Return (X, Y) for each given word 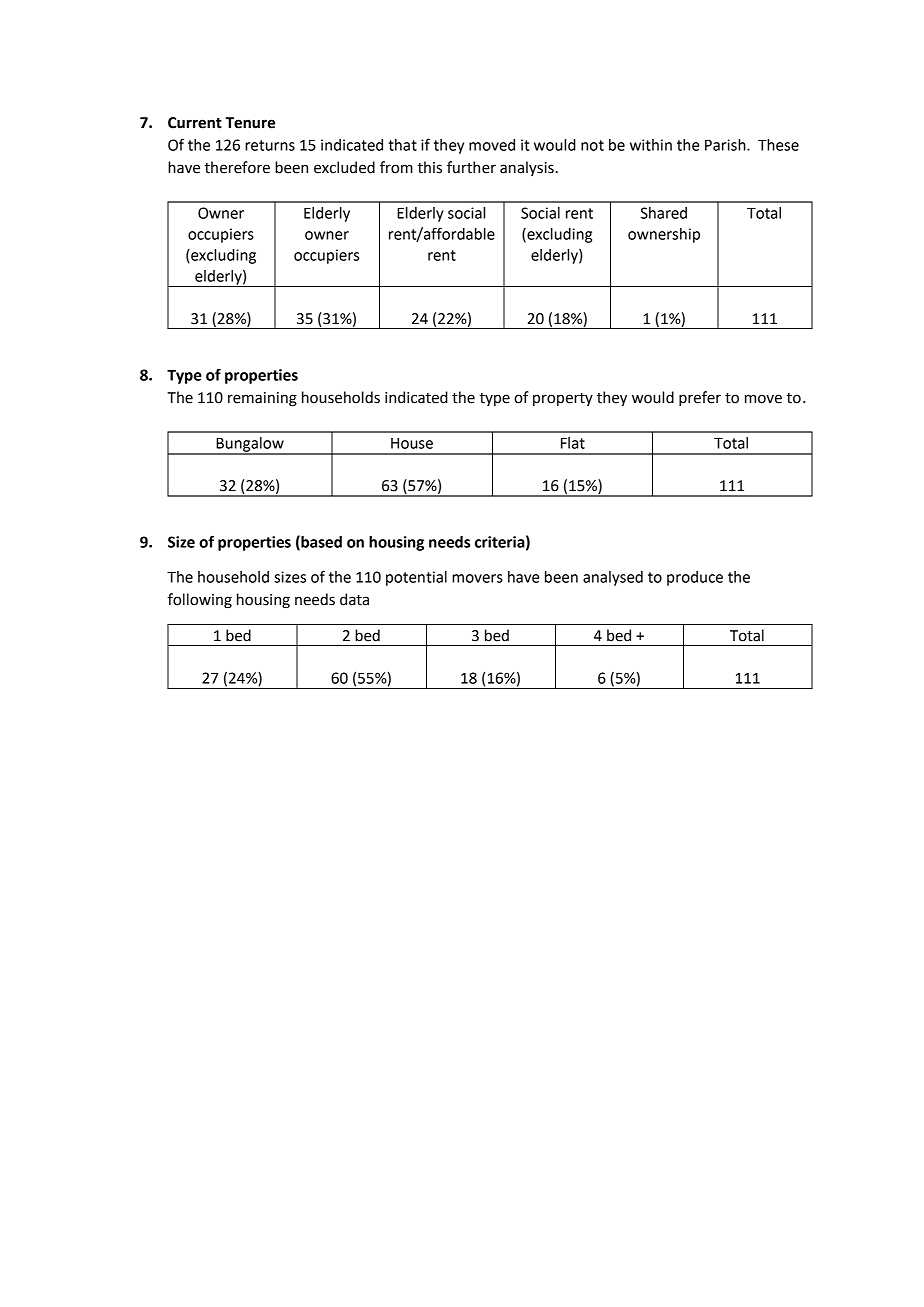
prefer (700, 398)
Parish (726, 145)
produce (695, 578)
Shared (663, 213)
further (471, 167)
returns (270, 145)
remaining (262, 399)
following (200, 601)
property (563, 399)
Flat (573, 443)
